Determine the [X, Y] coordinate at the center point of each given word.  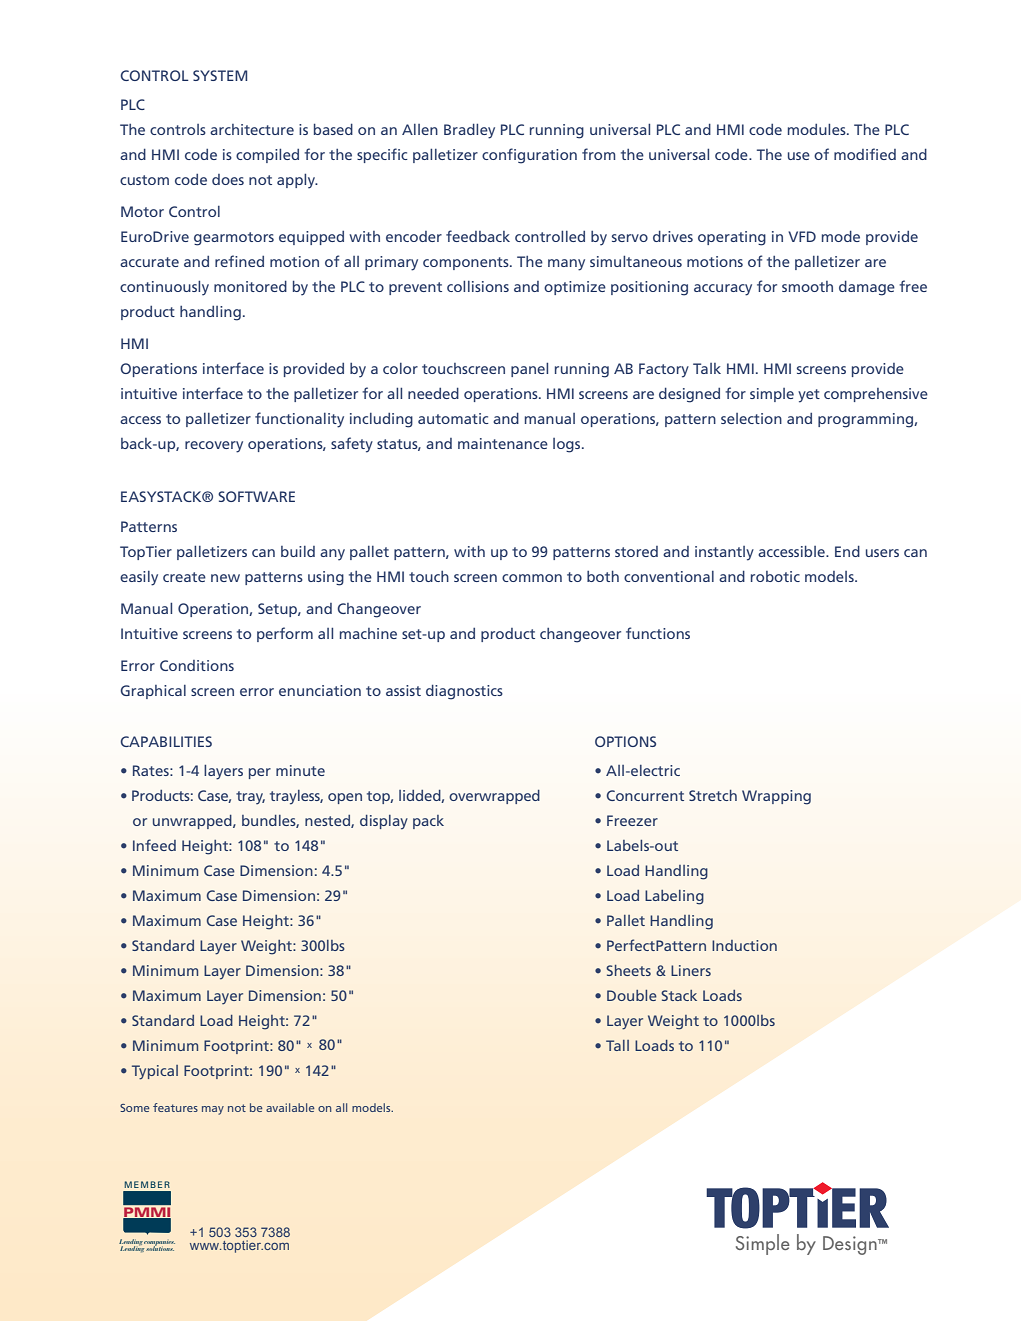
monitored [250, 286]
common [532, 578]
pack [428, 822]
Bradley [469, 131]
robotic [775, 576]
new [225, 578]
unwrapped [193, 822]
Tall [617, 1045]
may [213, 1110]
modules [818, 129]
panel [529, 369]
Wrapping [776, 797]
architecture [252, 129]
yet [809, 396]
